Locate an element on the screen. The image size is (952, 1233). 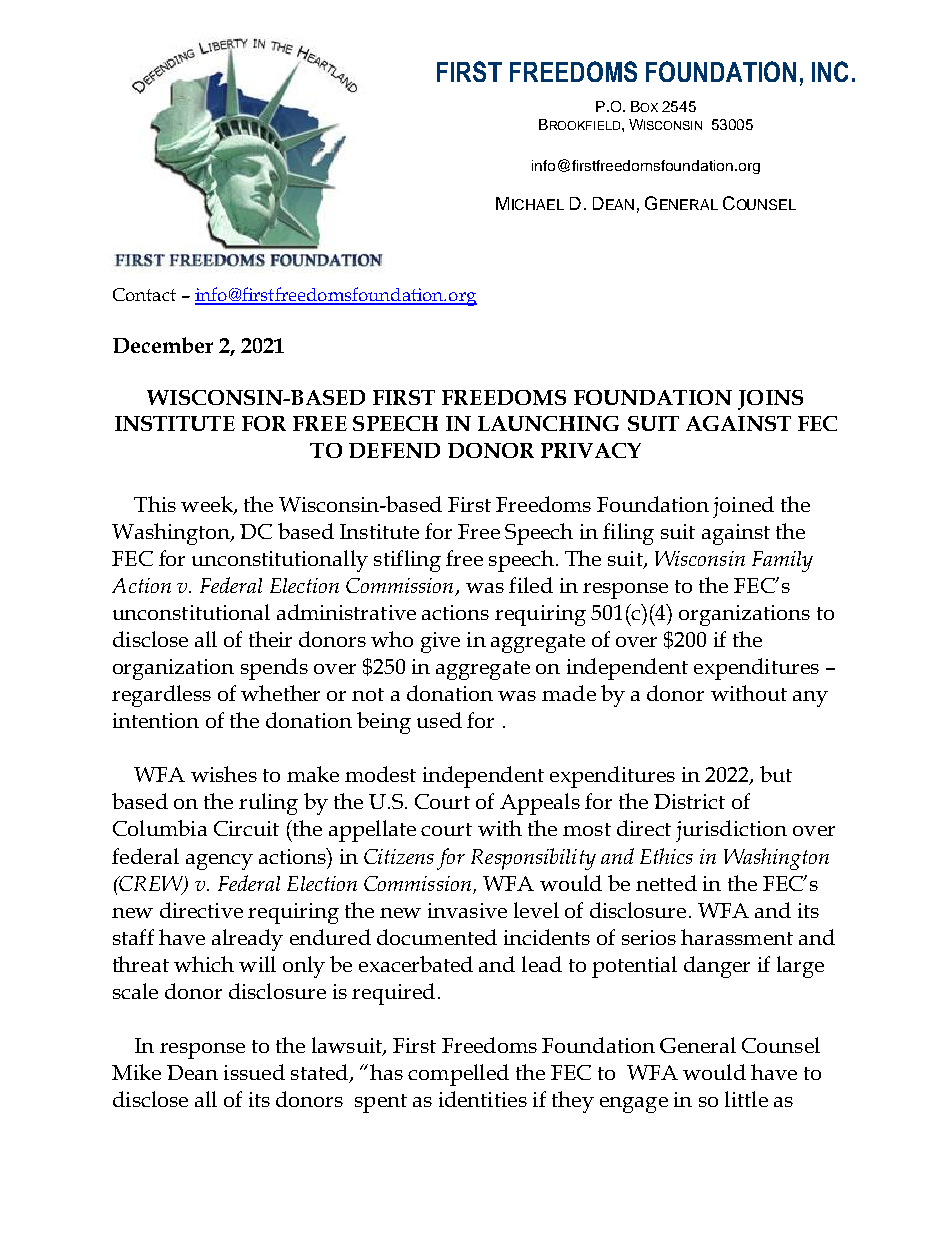
compelled is located at coordinates (458, 1075).
